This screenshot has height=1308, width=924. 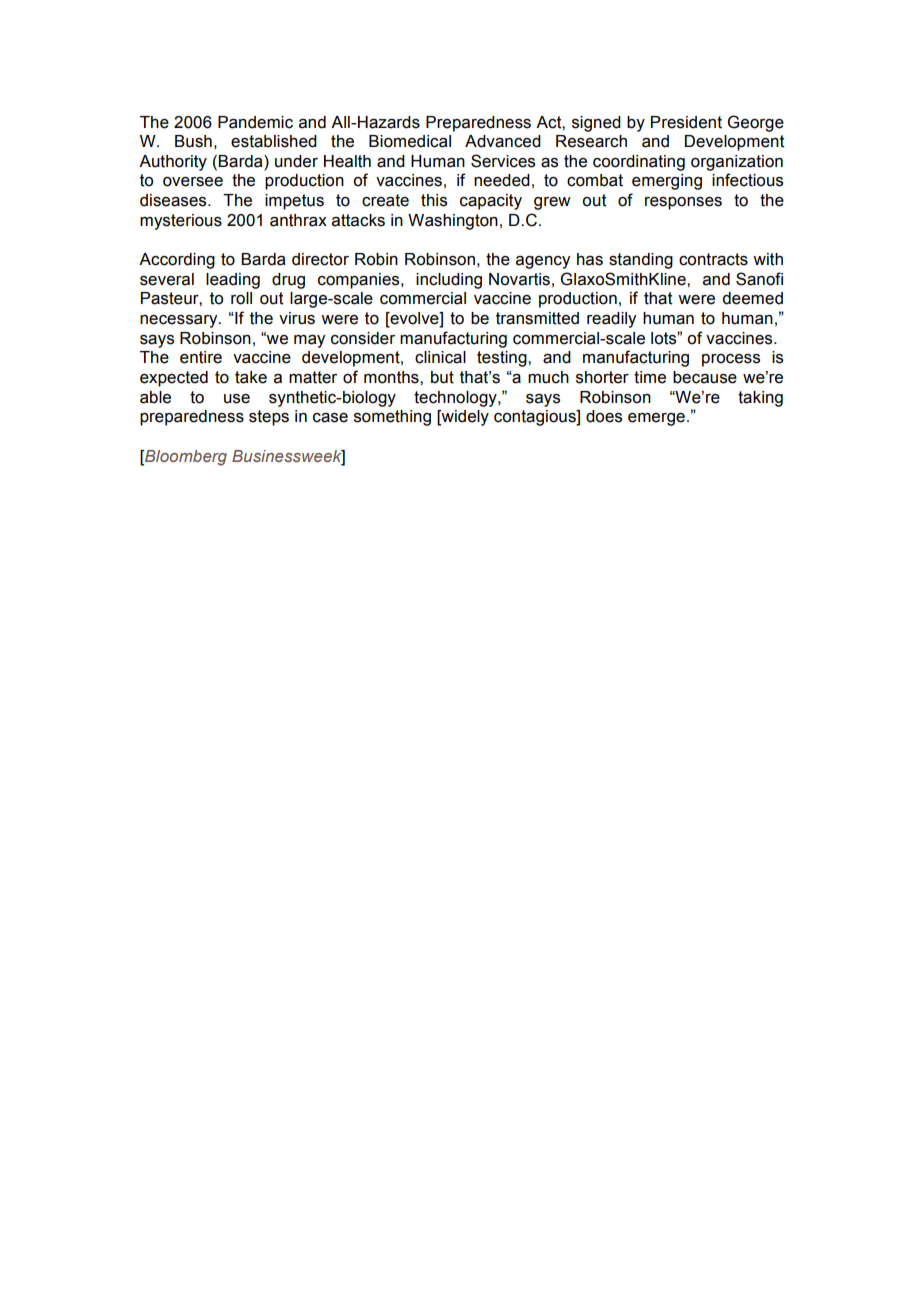 I want to click on steps, so click(x=269, y=418).
